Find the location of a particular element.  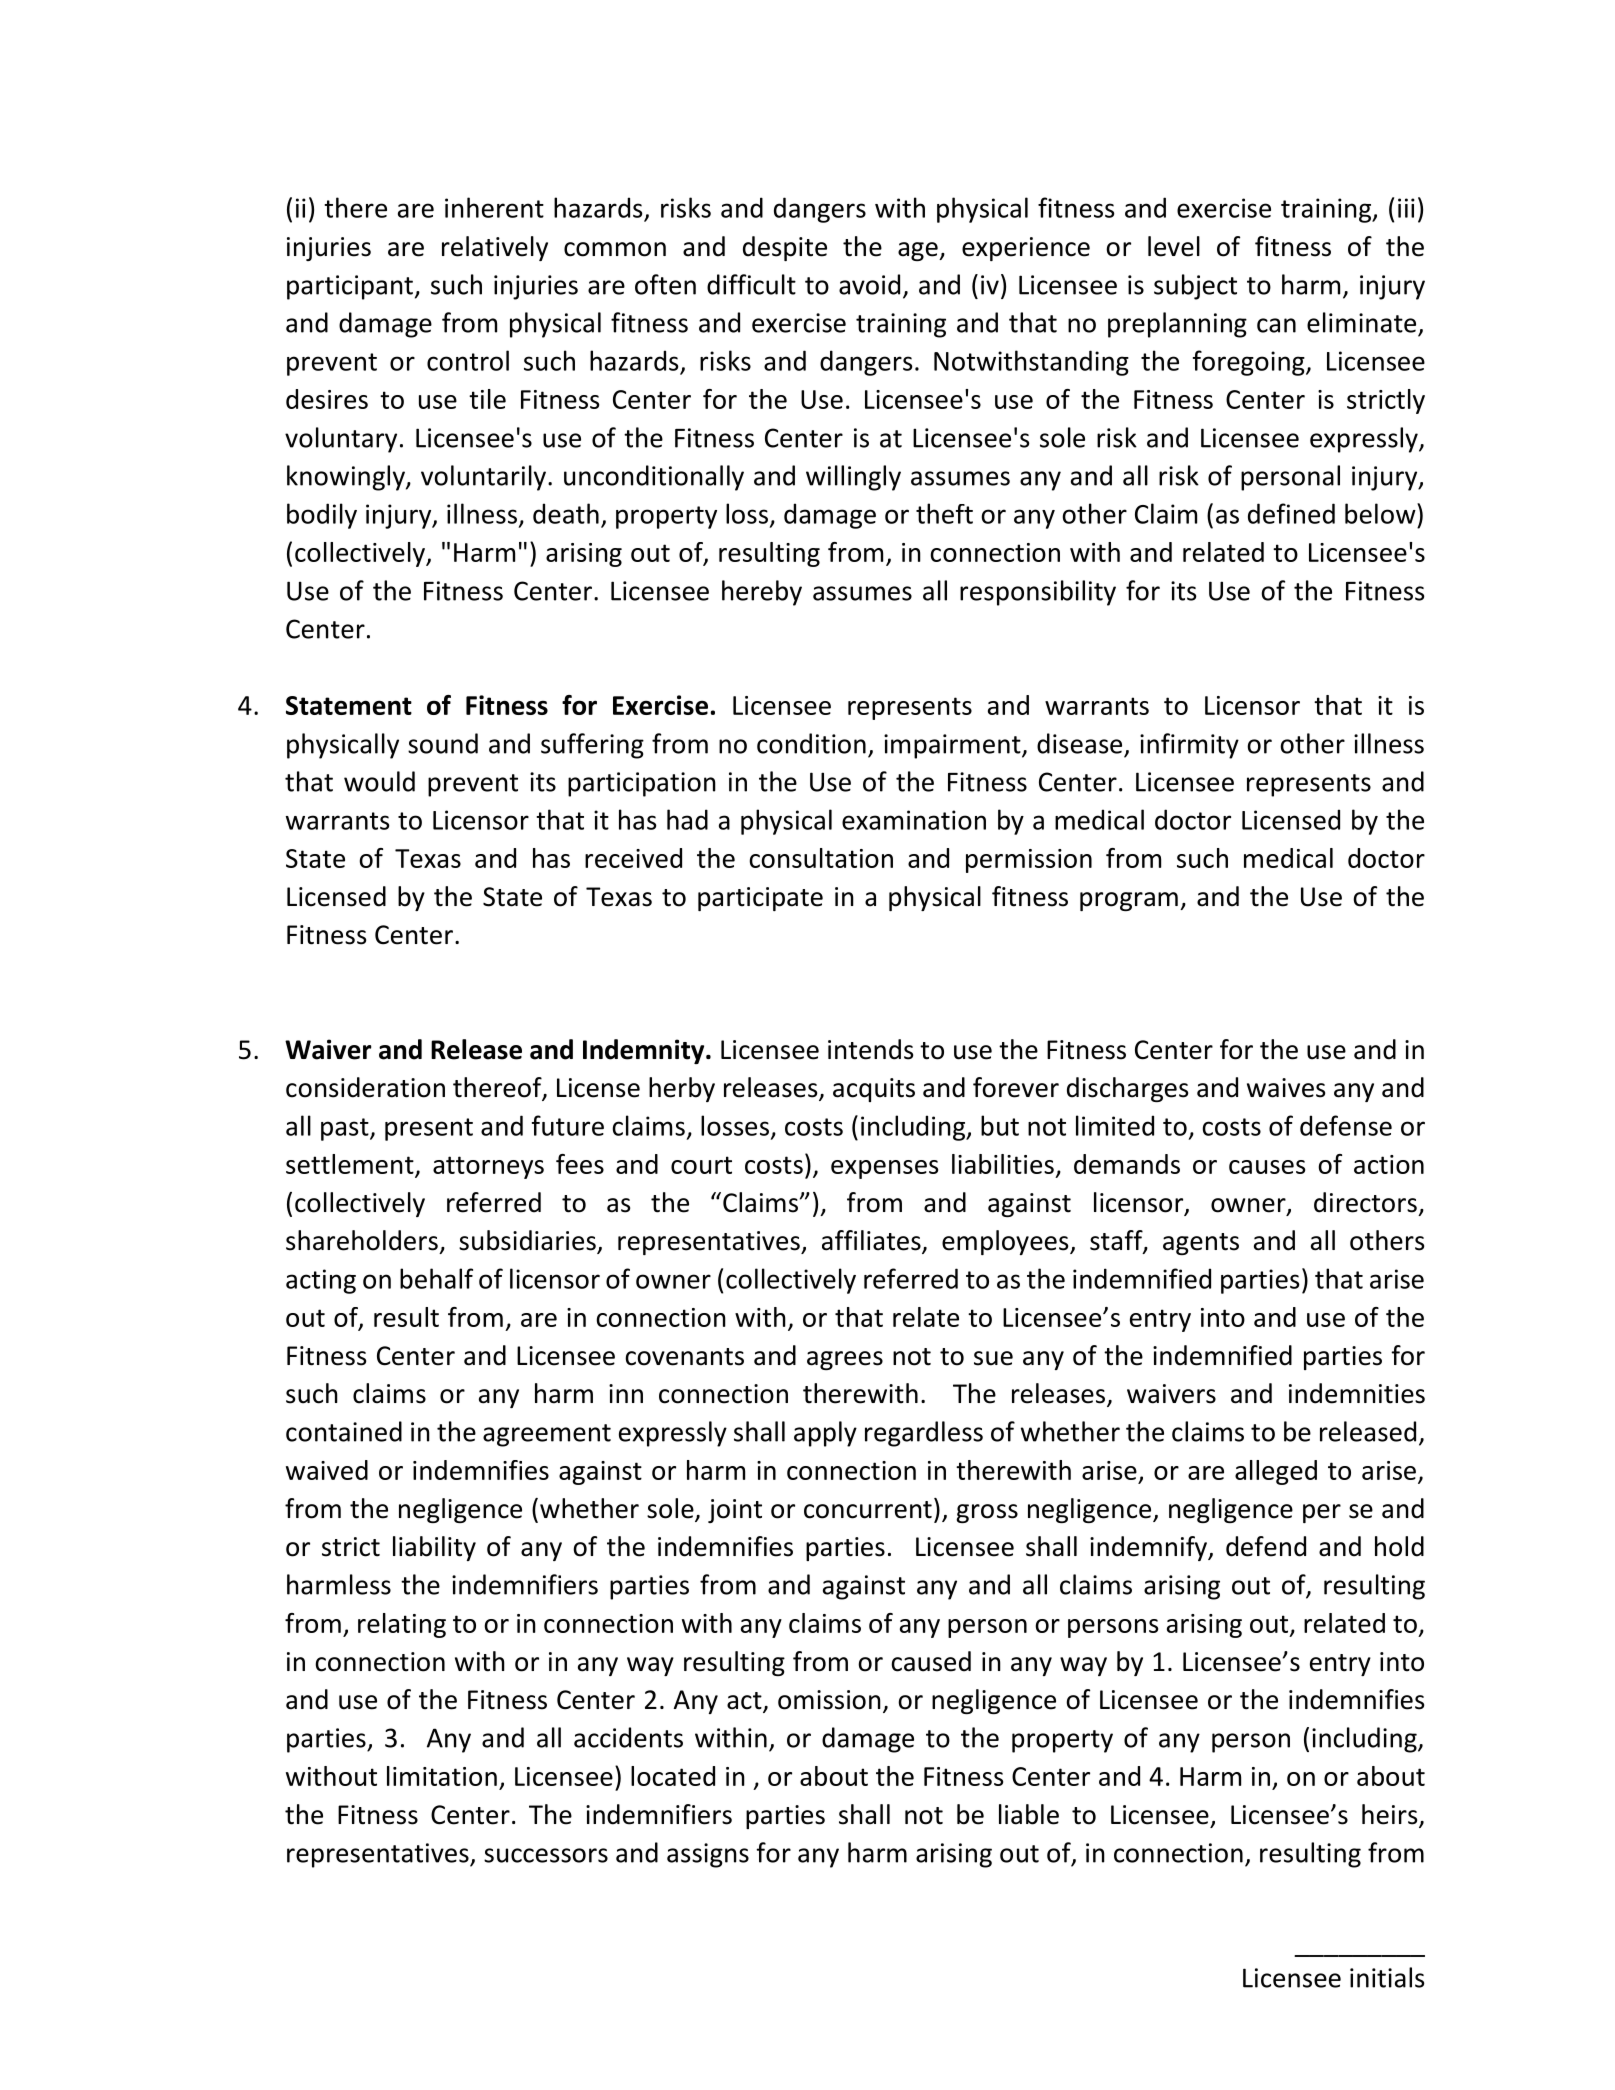

successors is located at coordinates (546, 1855).
